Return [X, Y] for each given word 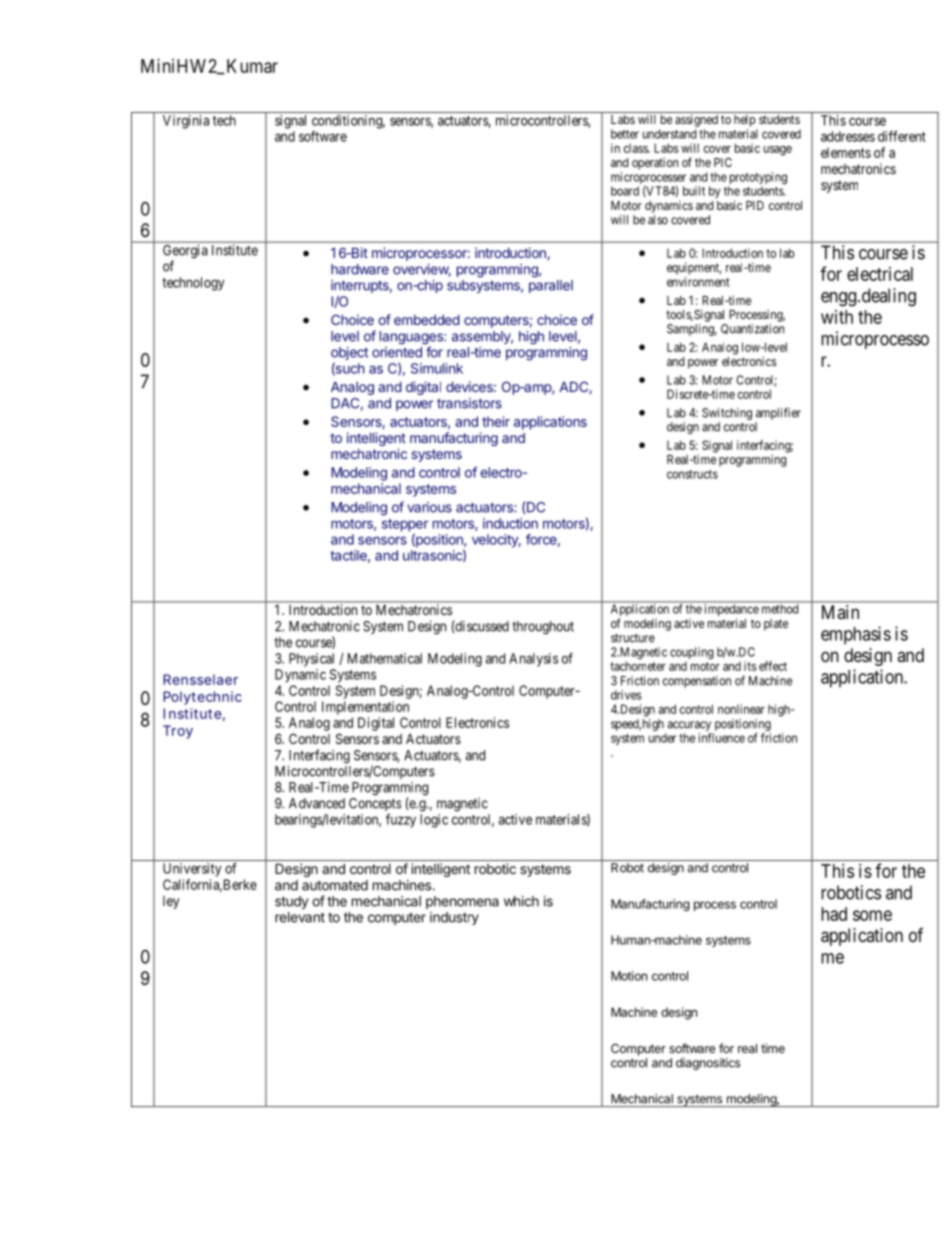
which [521, 901]
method [780, 608]
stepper [405, 526]
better [625, 134]
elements [846, 152]
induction [510, 523]
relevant [300, 917]
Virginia [186, 122]
